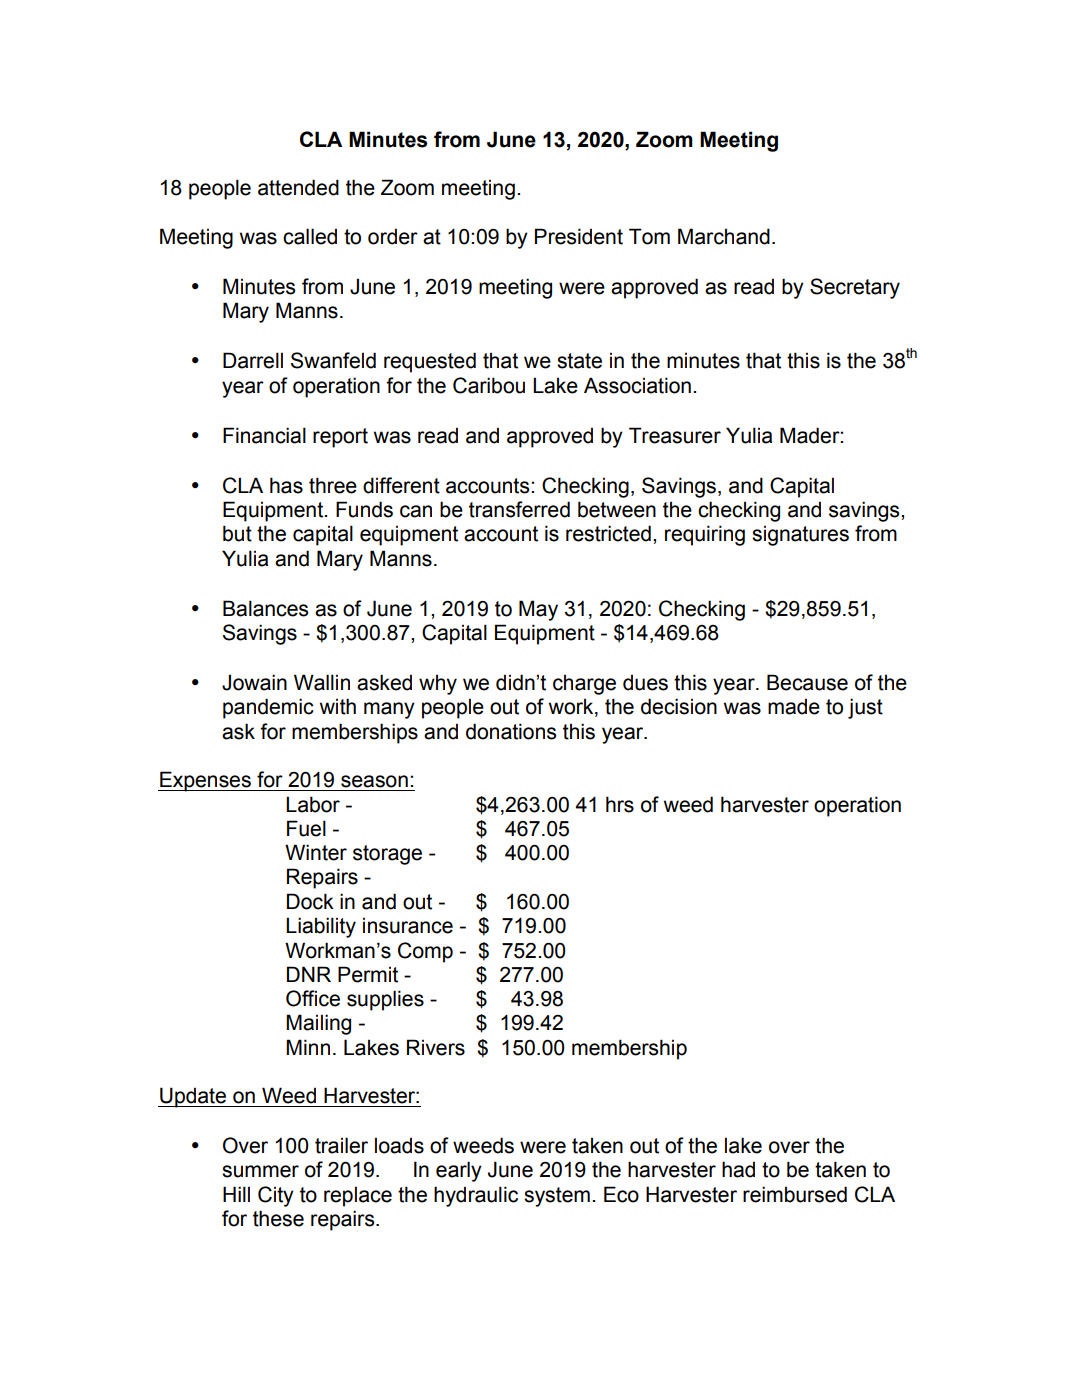 This page has width=1078, height=1395. Describe the element at coordinates (807, 682) in the page. I see `Because` at that location.
